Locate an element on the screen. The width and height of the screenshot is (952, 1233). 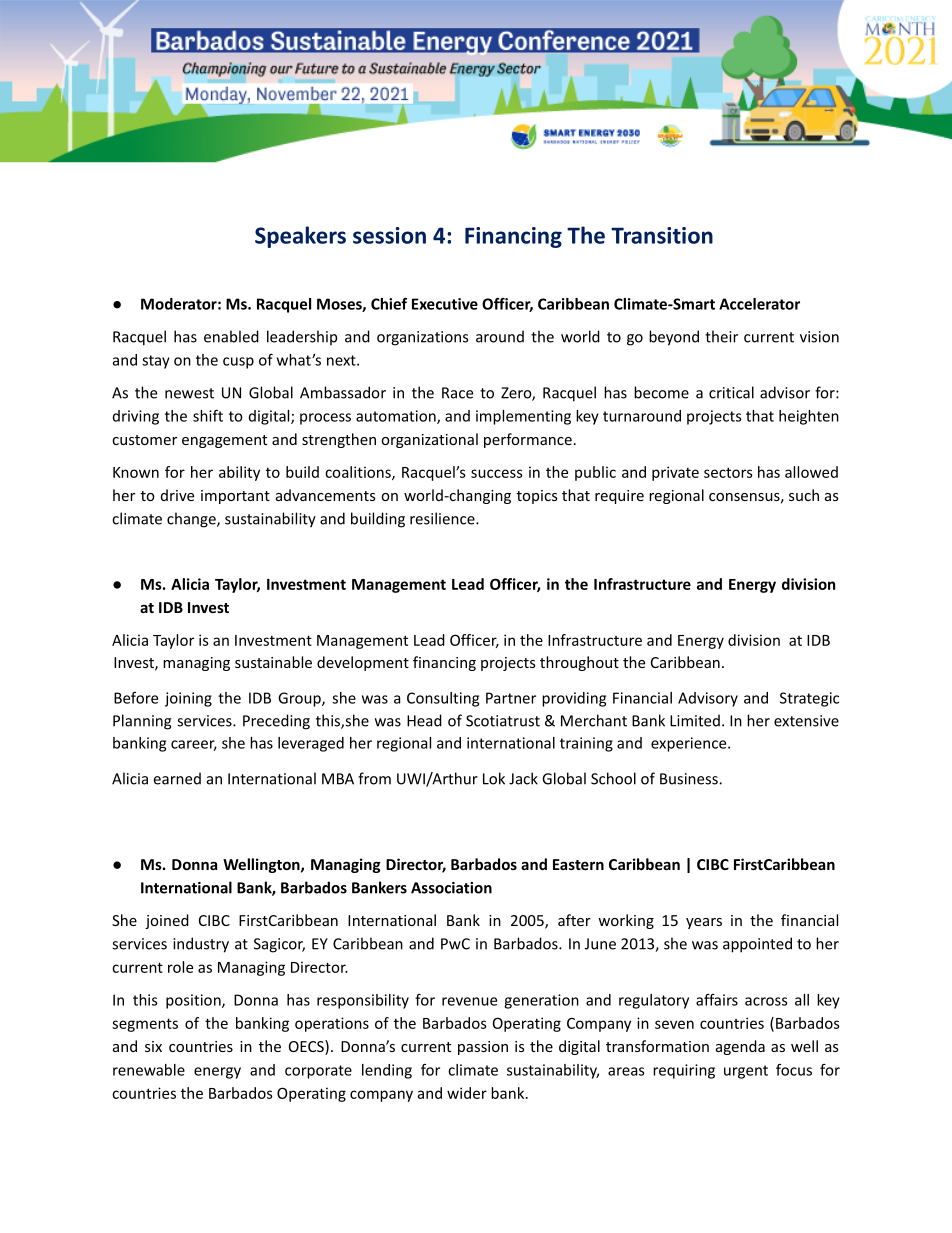
Business is located at coordinates (690, 779).
